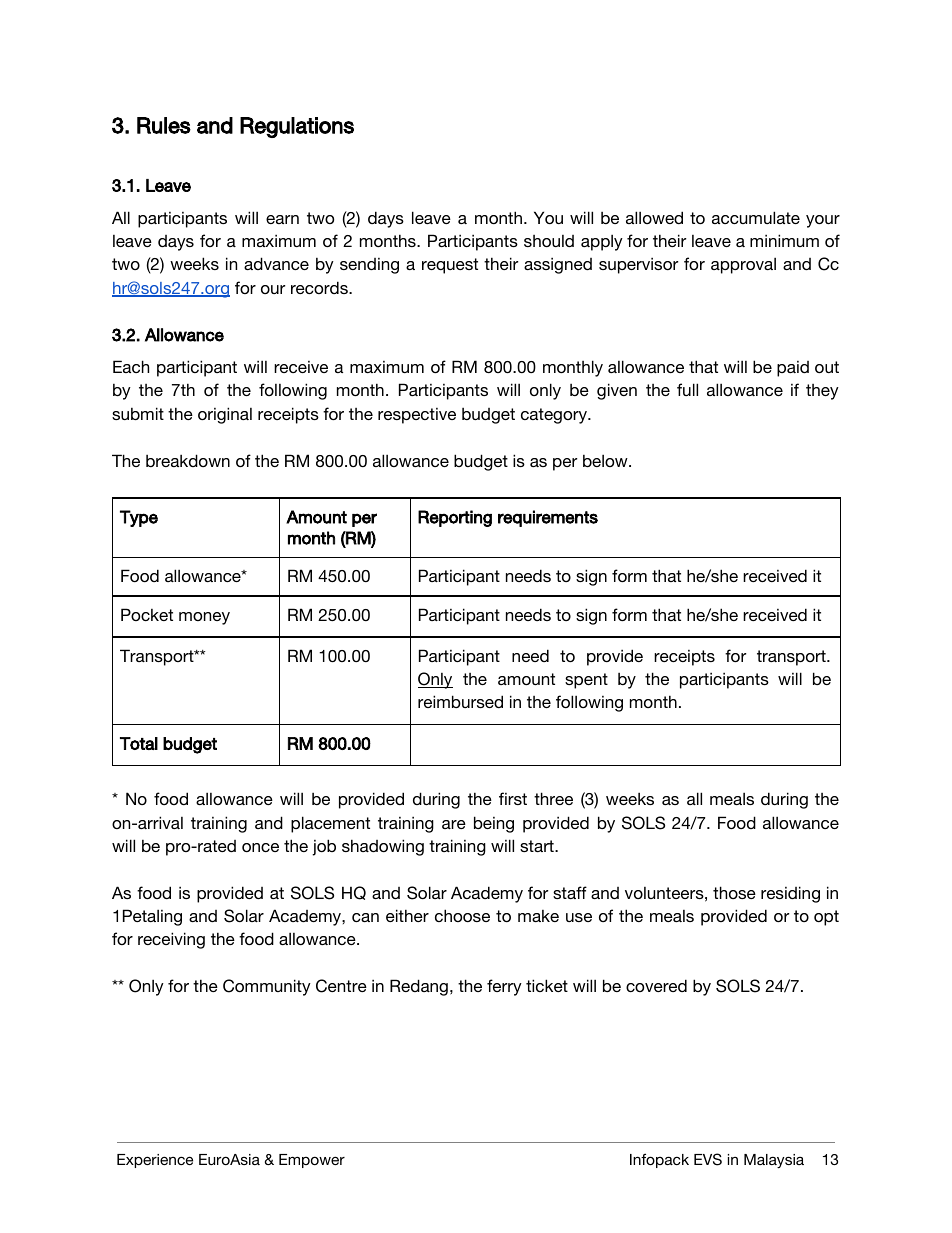  What do you see at coordinates (756, 217) in the image?
I see `accumulate` at bounding box center [756, 217].
